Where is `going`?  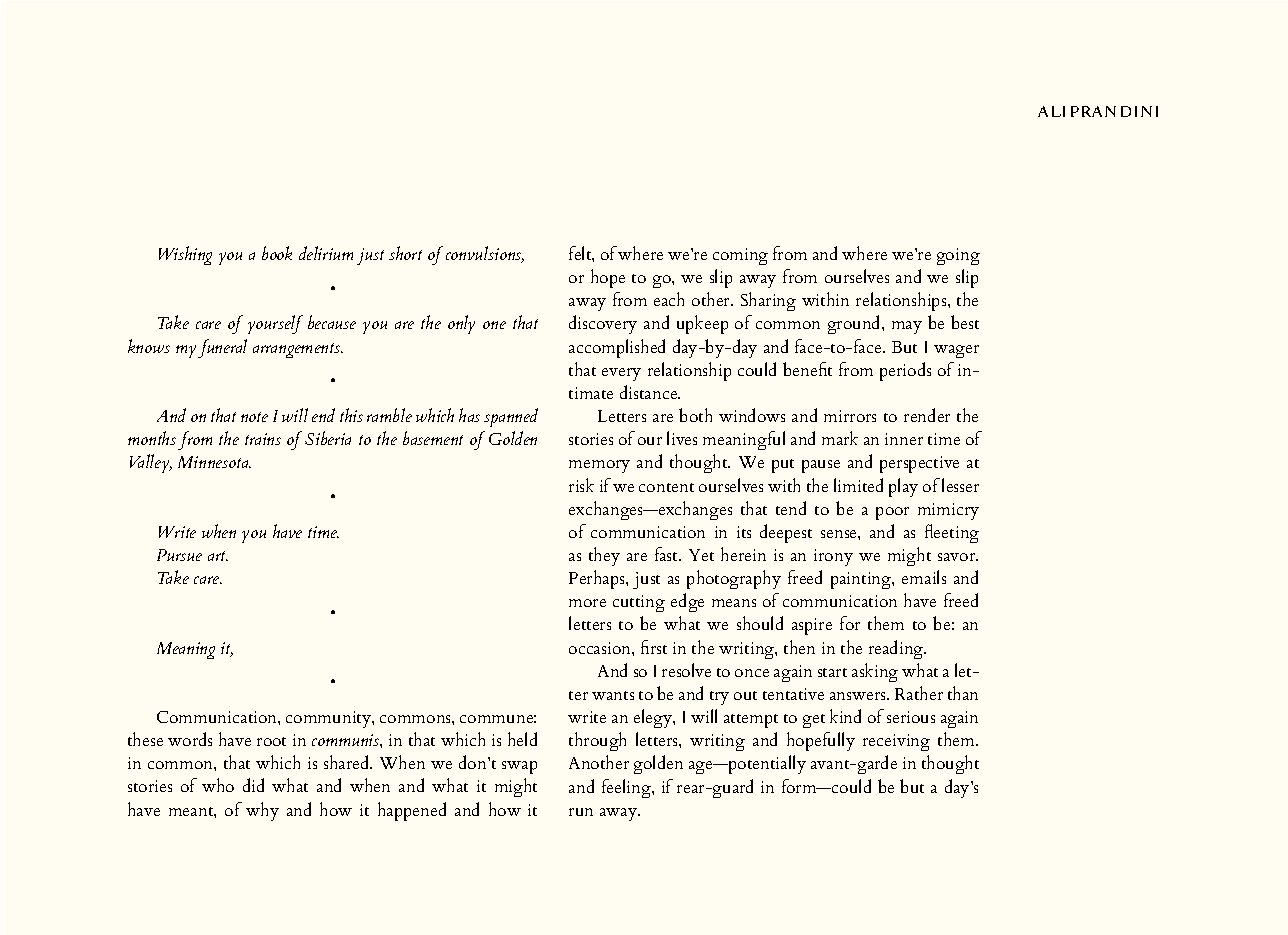
going is located at coordinates (958, 256).
